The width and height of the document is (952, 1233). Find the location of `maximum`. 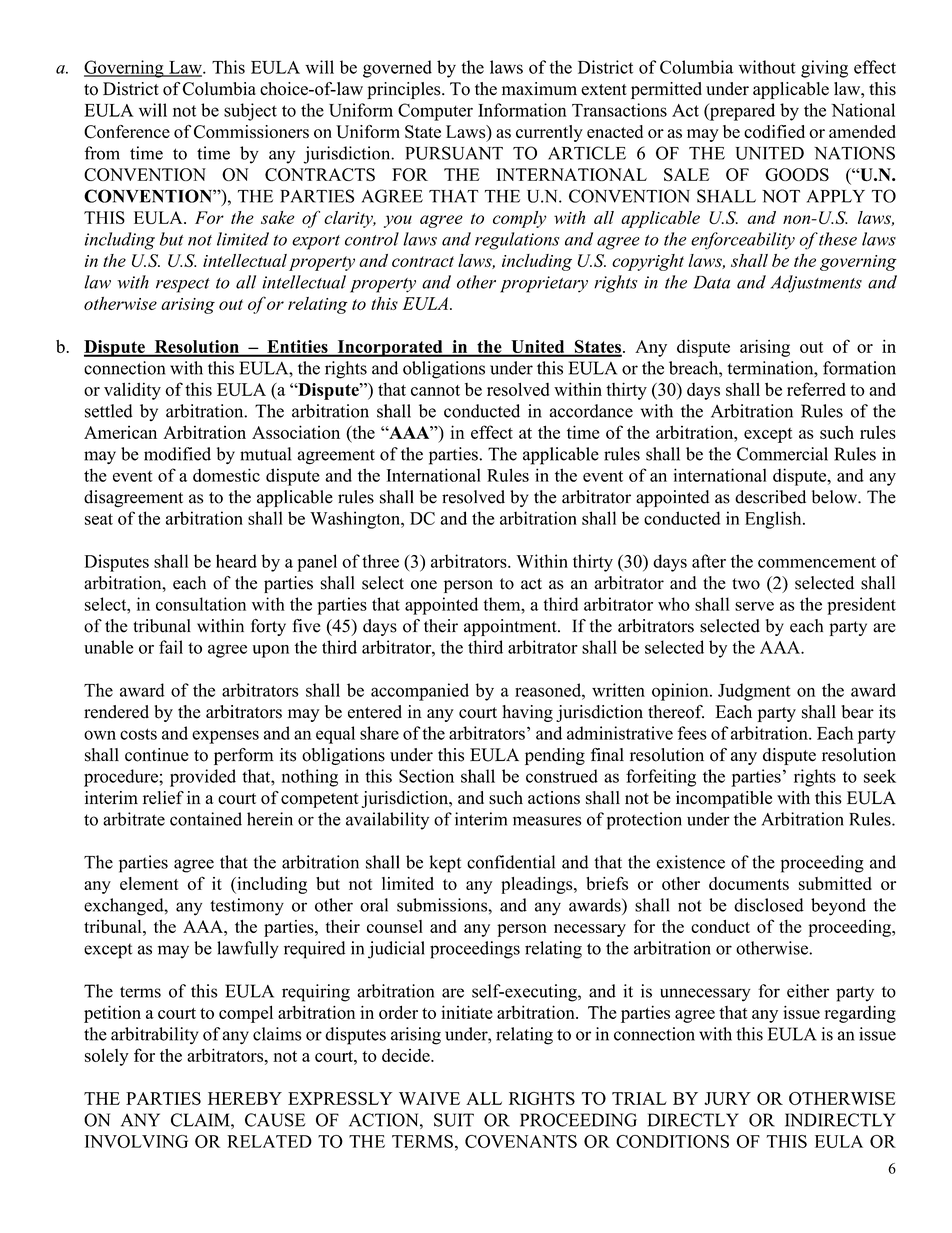

maximum is located at coordinates (539, 88).
